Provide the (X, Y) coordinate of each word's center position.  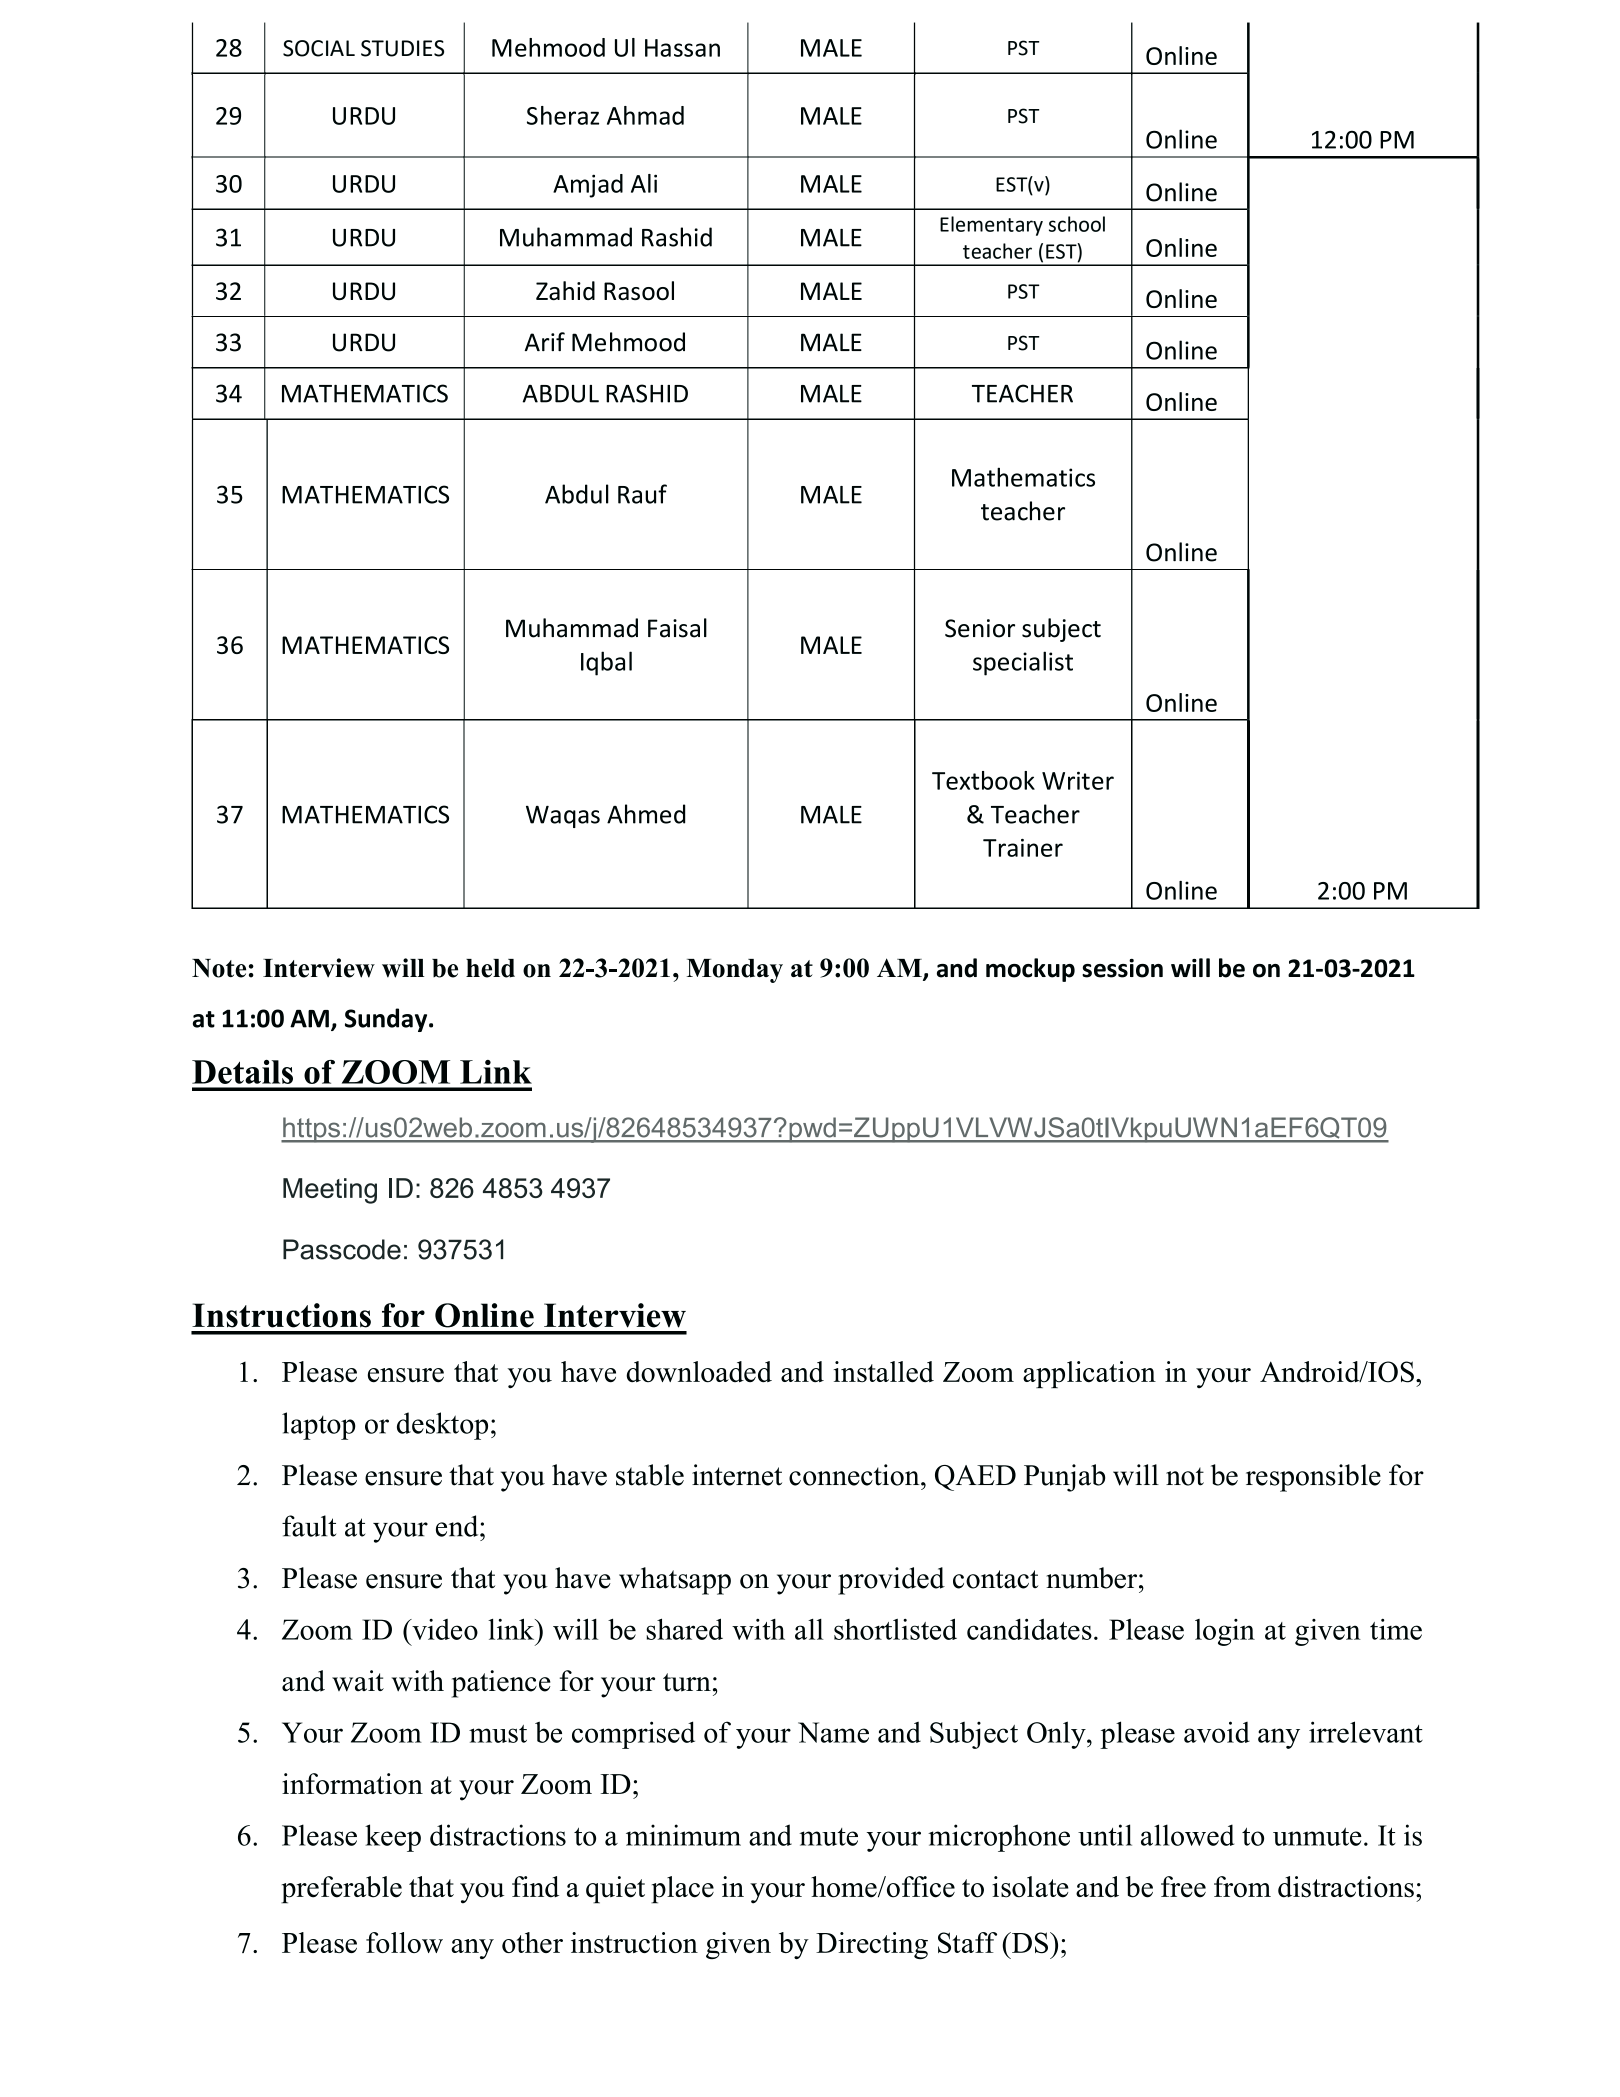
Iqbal (606, 663)
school (1077, 224)
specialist (1023, 663)
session (1122, 968)
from (1242, 1887)
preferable (341, 1890)
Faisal (677, 628)
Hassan (682, 48)
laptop (319, 1426)
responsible (1313, 1478)
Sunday (387, 1020)
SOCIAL (319, 48)
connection (855, 1475)
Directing (872, 1945)
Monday (734, 971)
